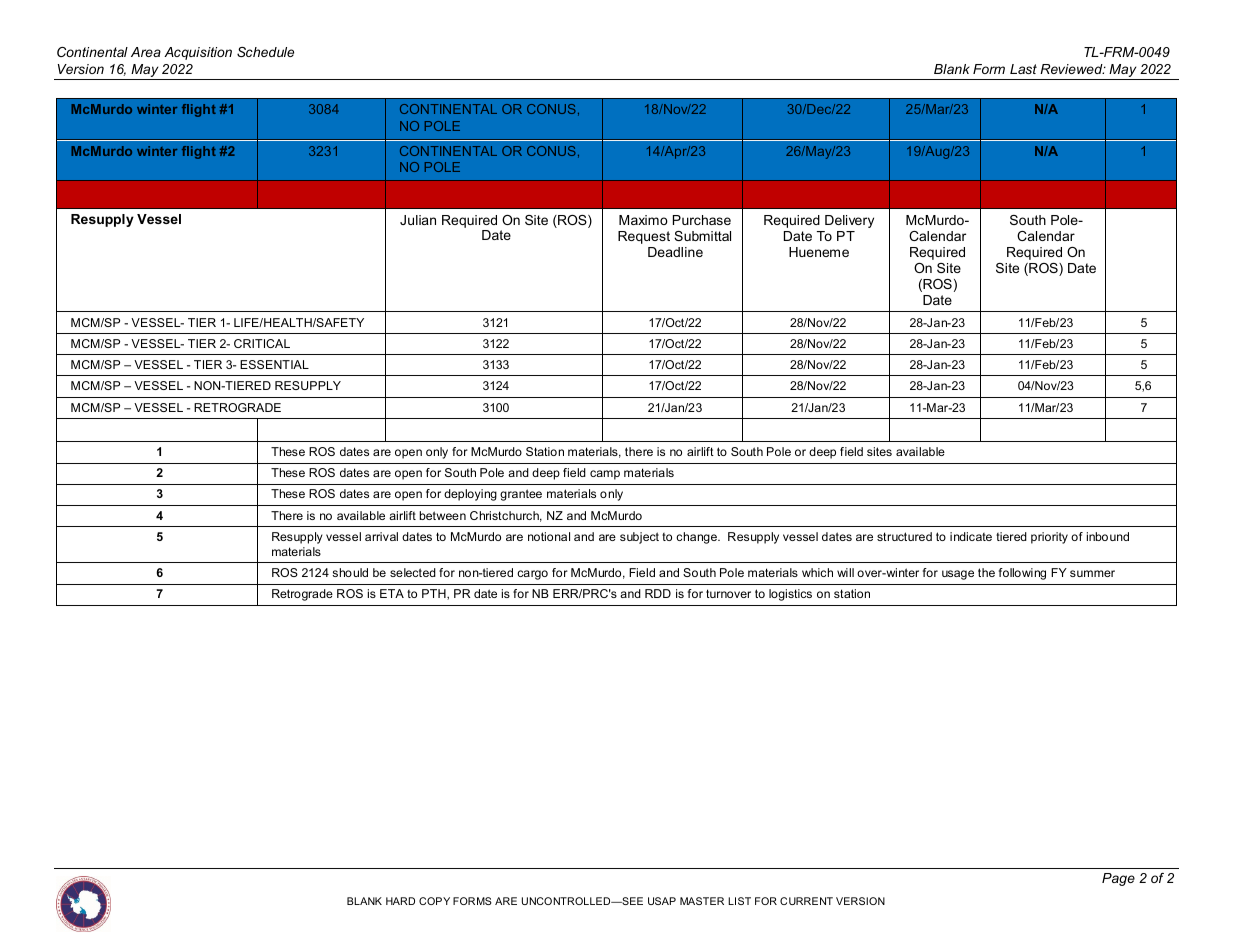  Describe the element at coordinates (400, 901) in the screenshot. I see `HARD` at that location.
